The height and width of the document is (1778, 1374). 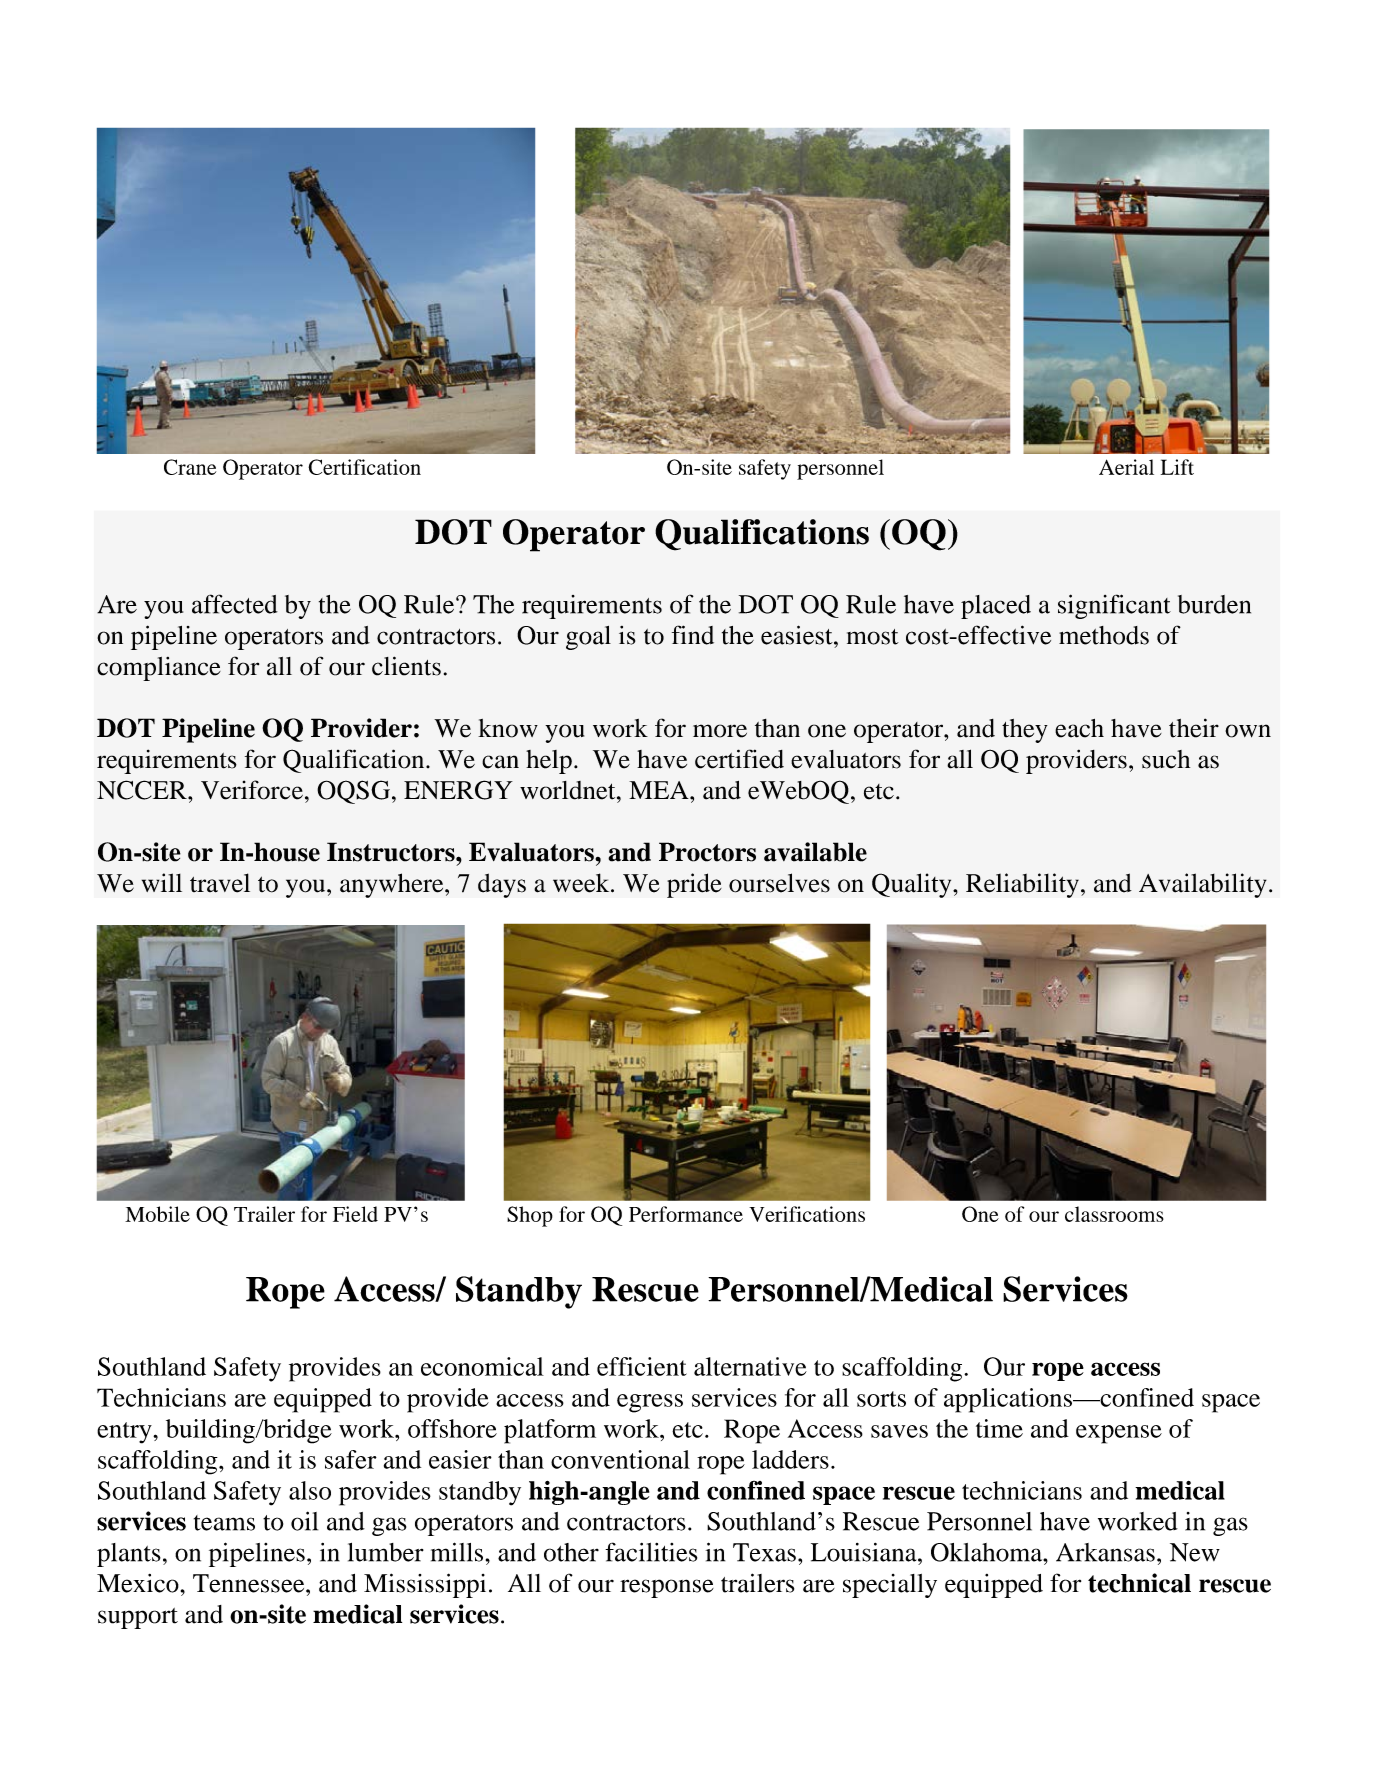 What do you see at coordinates (355, 1214) in the document?
I see `Field` at bounding box center [355, 1214].
